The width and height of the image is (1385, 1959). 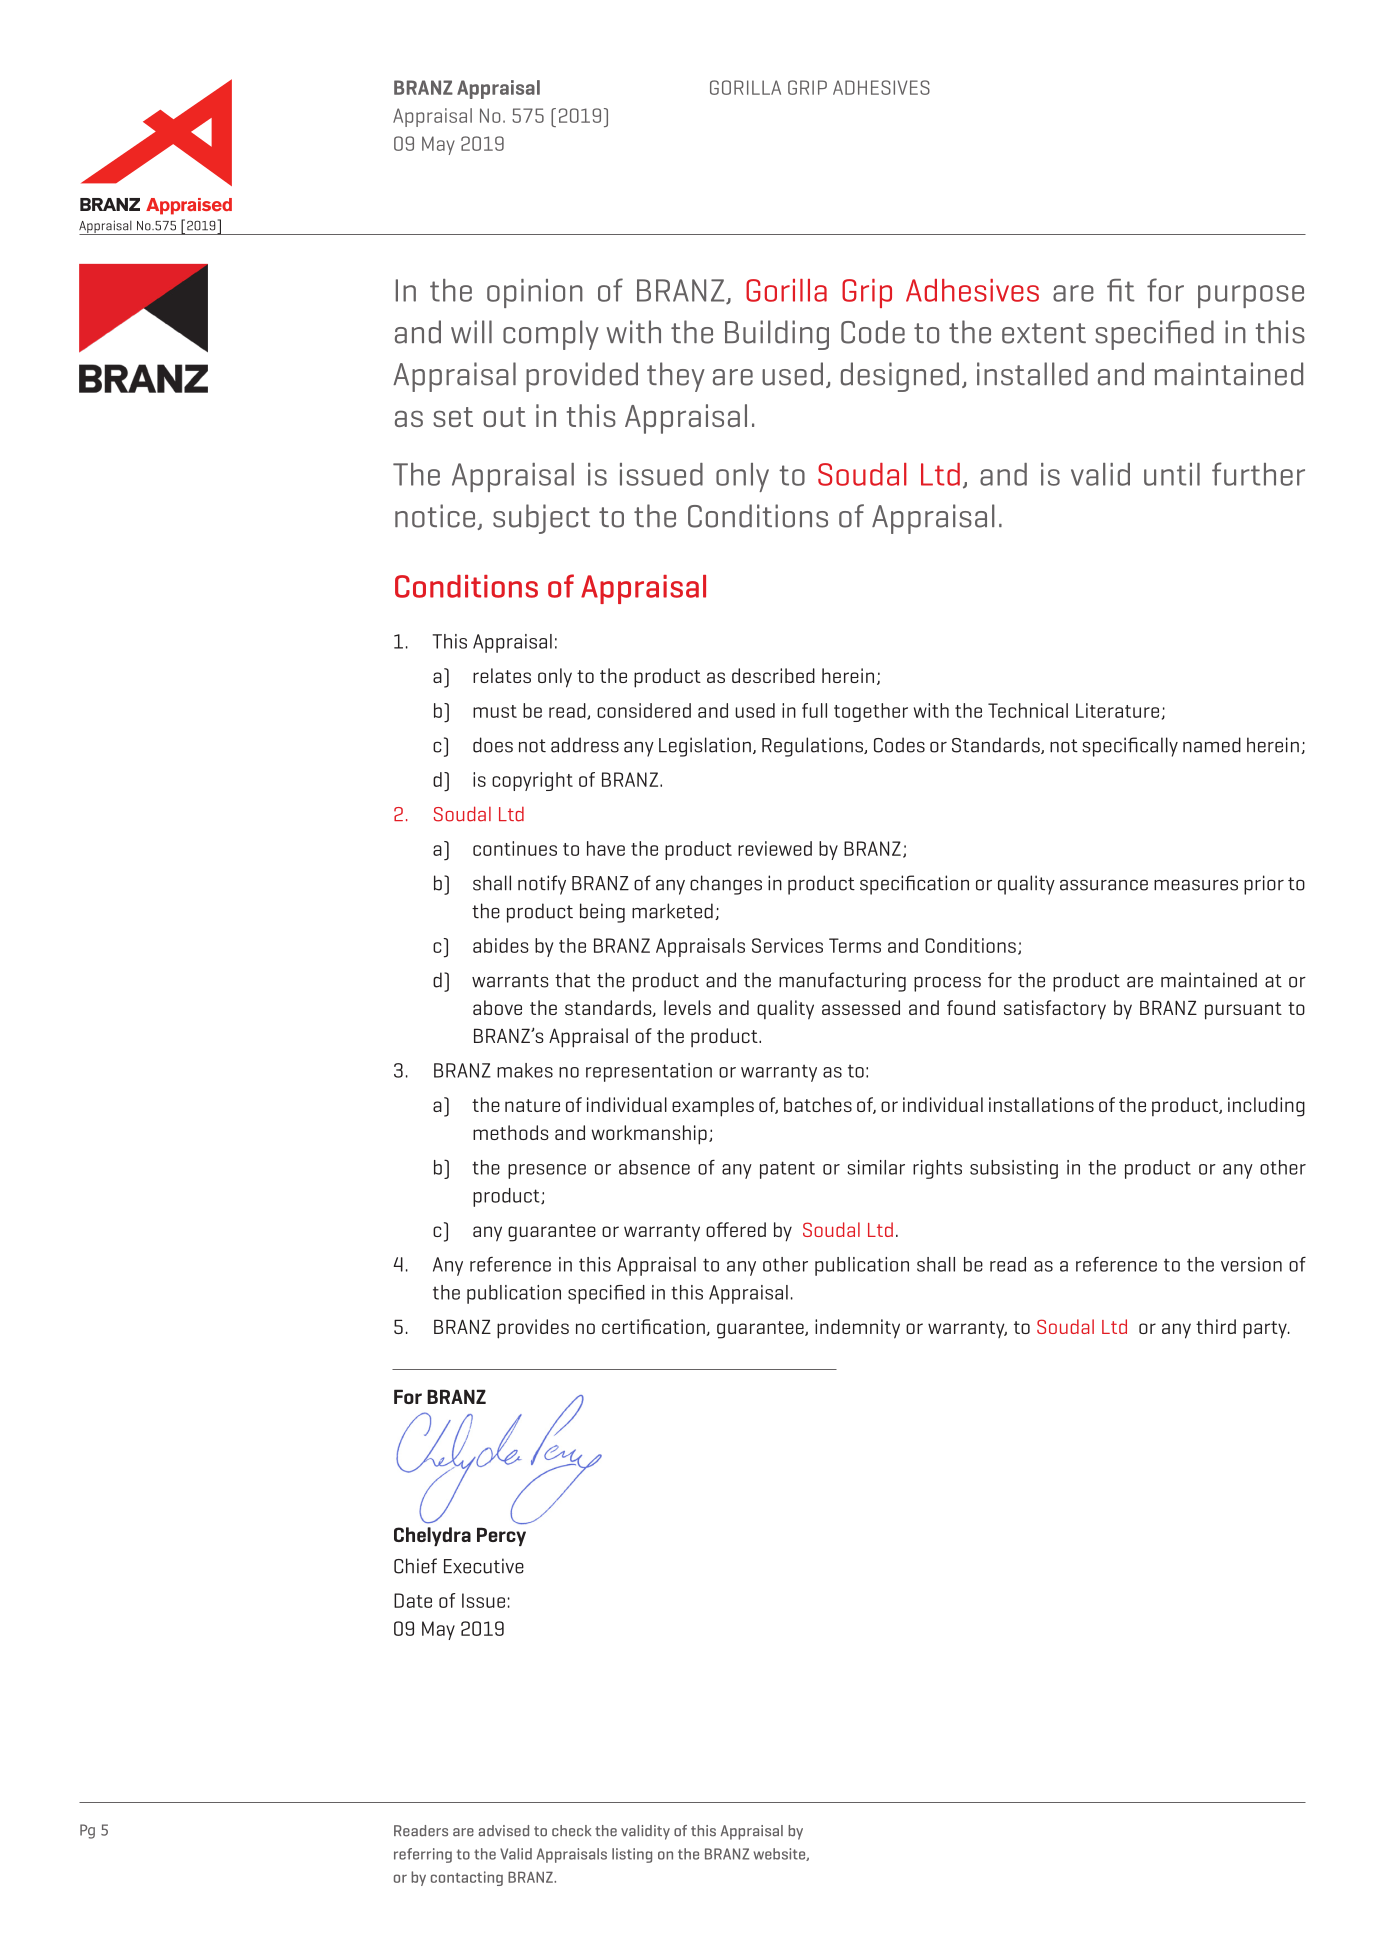 What do you see at coordinates (503, 1831) in the image?
I see `advised` at bounding box center [503, 1831].
